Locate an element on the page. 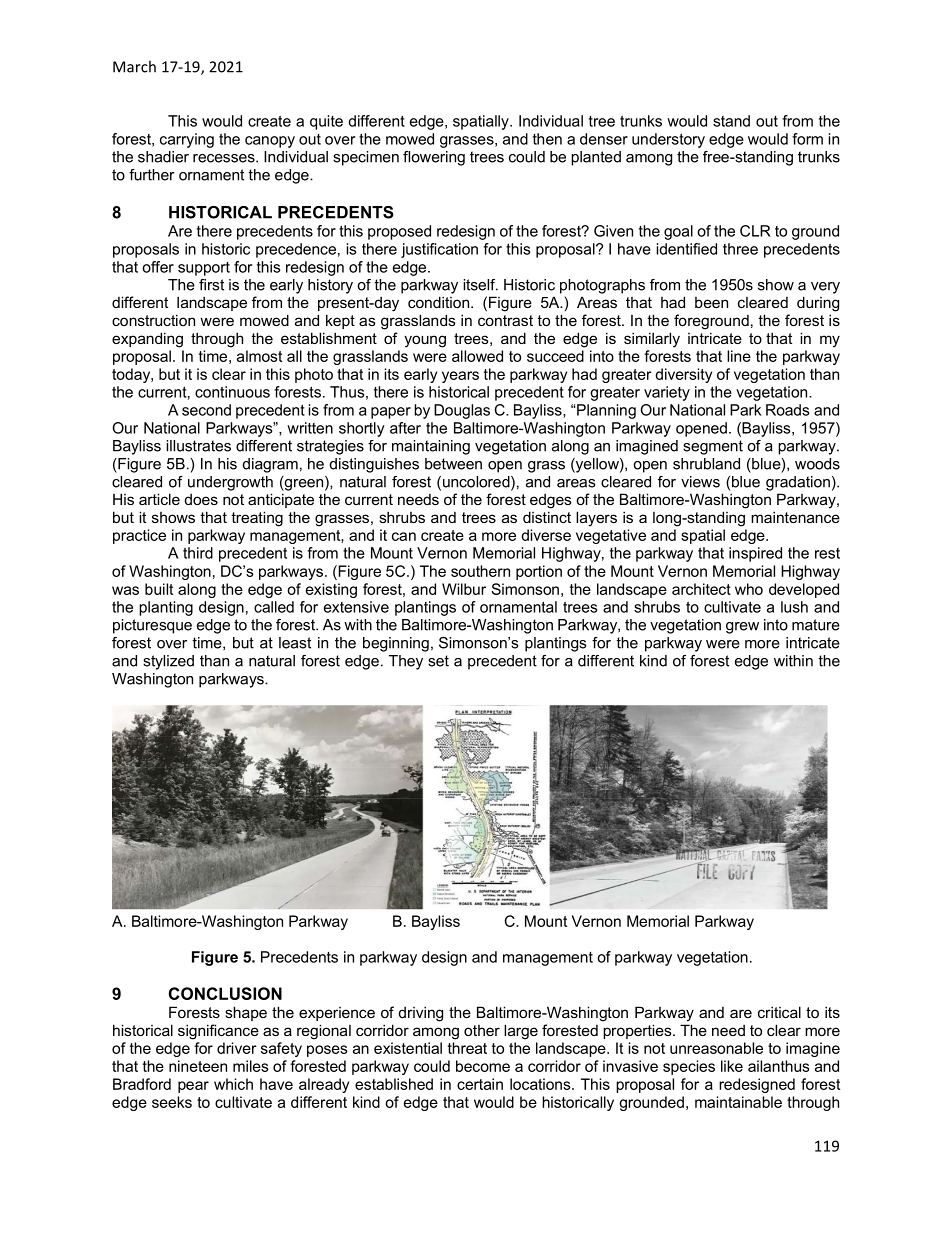 The image size is (952, 1233). third is located at coordinates (198, 553).
